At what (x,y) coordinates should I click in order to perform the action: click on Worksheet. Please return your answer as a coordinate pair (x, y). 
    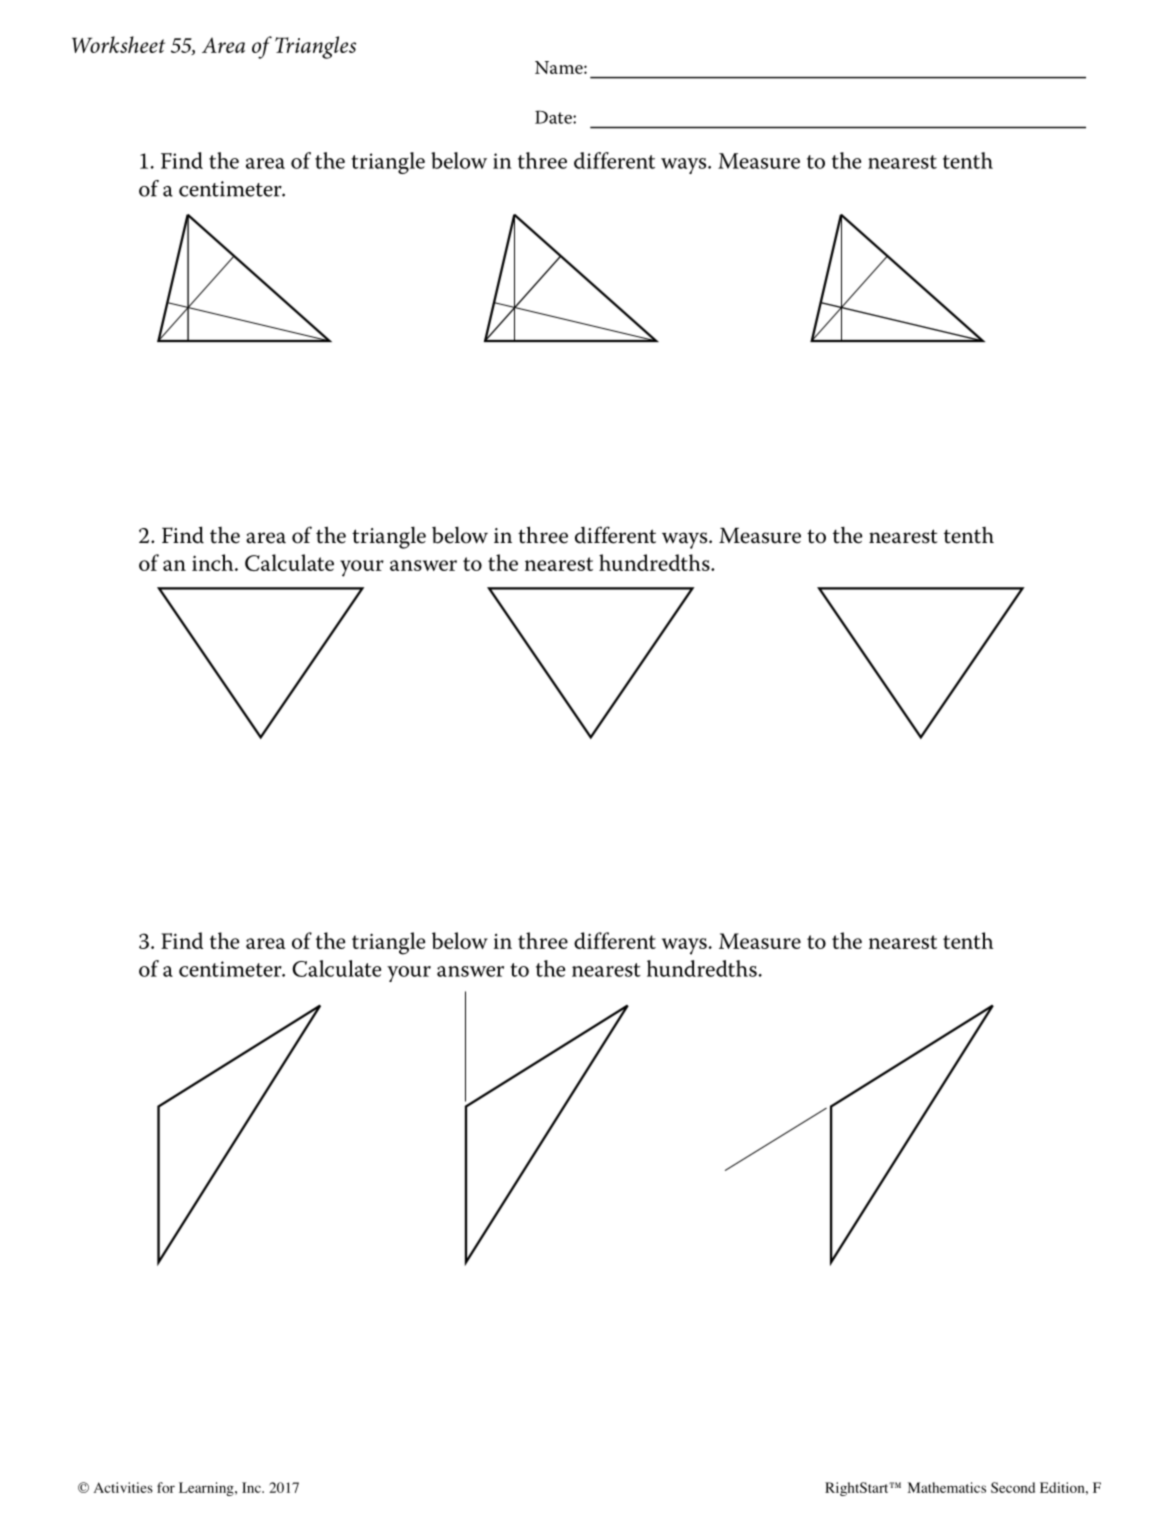
    Looking at the image, I should click on (118, 44).
